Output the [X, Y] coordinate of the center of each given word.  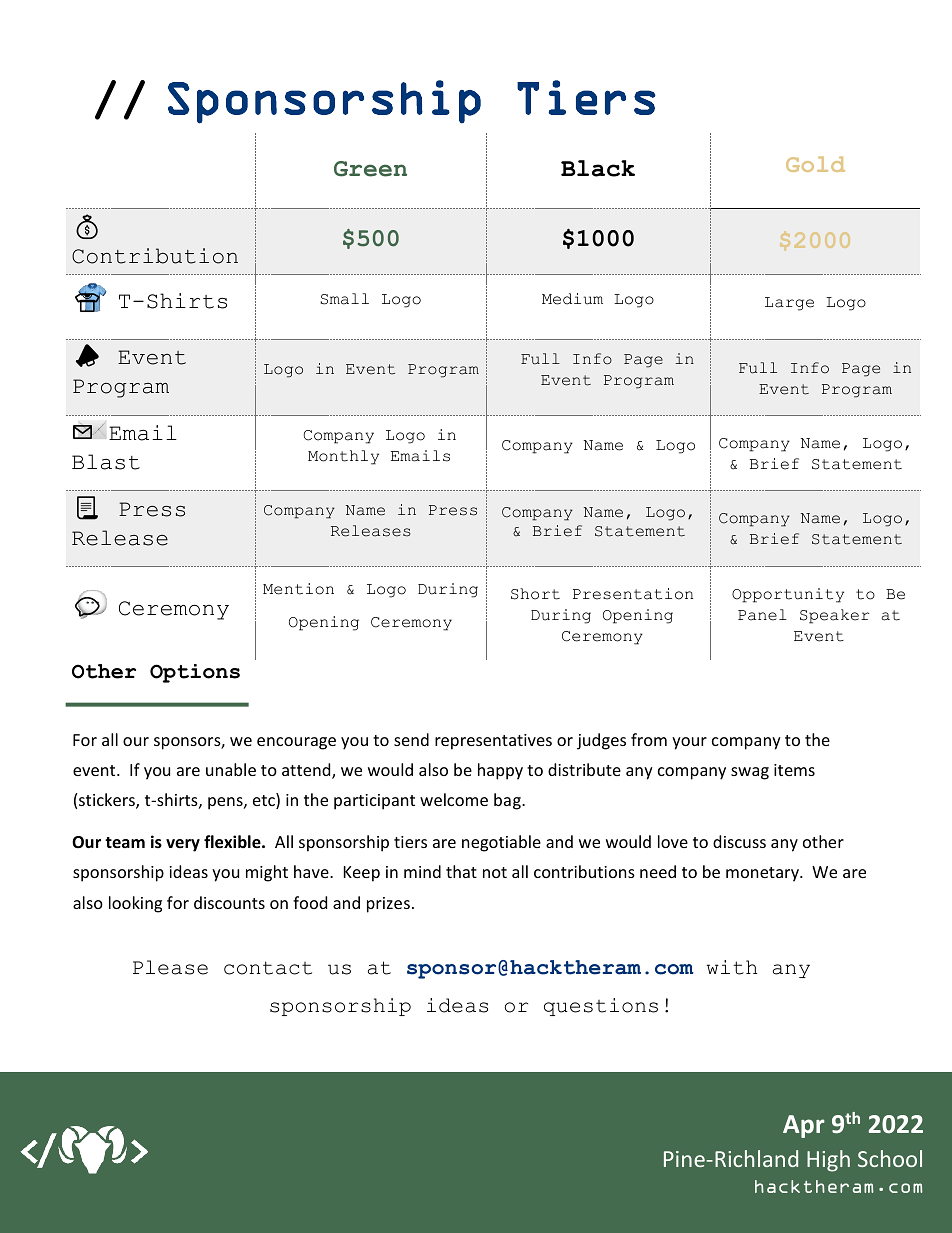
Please [170, 967]
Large [789, 304]
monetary [763, 874]
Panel [762, 615]
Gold [815, 164]
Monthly [343, 457]
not [495, 872]
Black [598, 168]
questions [601, 1007]
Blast [106, 462]
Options [195, 673]
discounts [229, 902]
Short [535, 594]
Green [370, 169]
